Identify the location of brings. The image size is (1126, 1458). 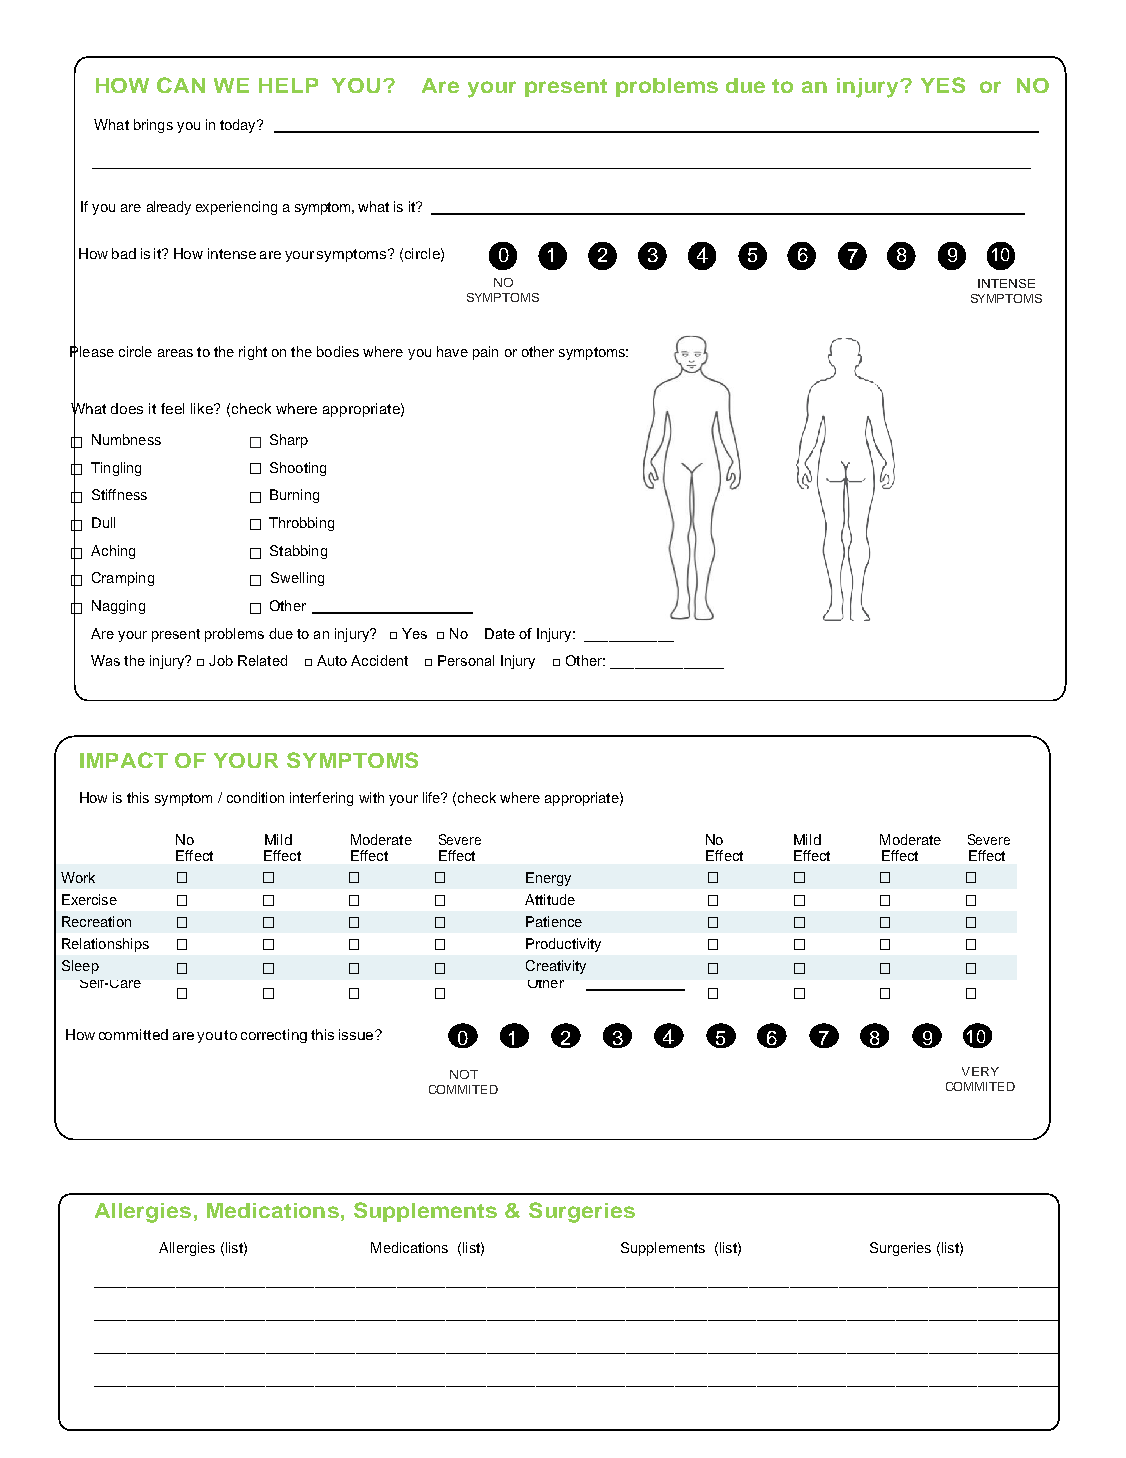
(153, 126).
